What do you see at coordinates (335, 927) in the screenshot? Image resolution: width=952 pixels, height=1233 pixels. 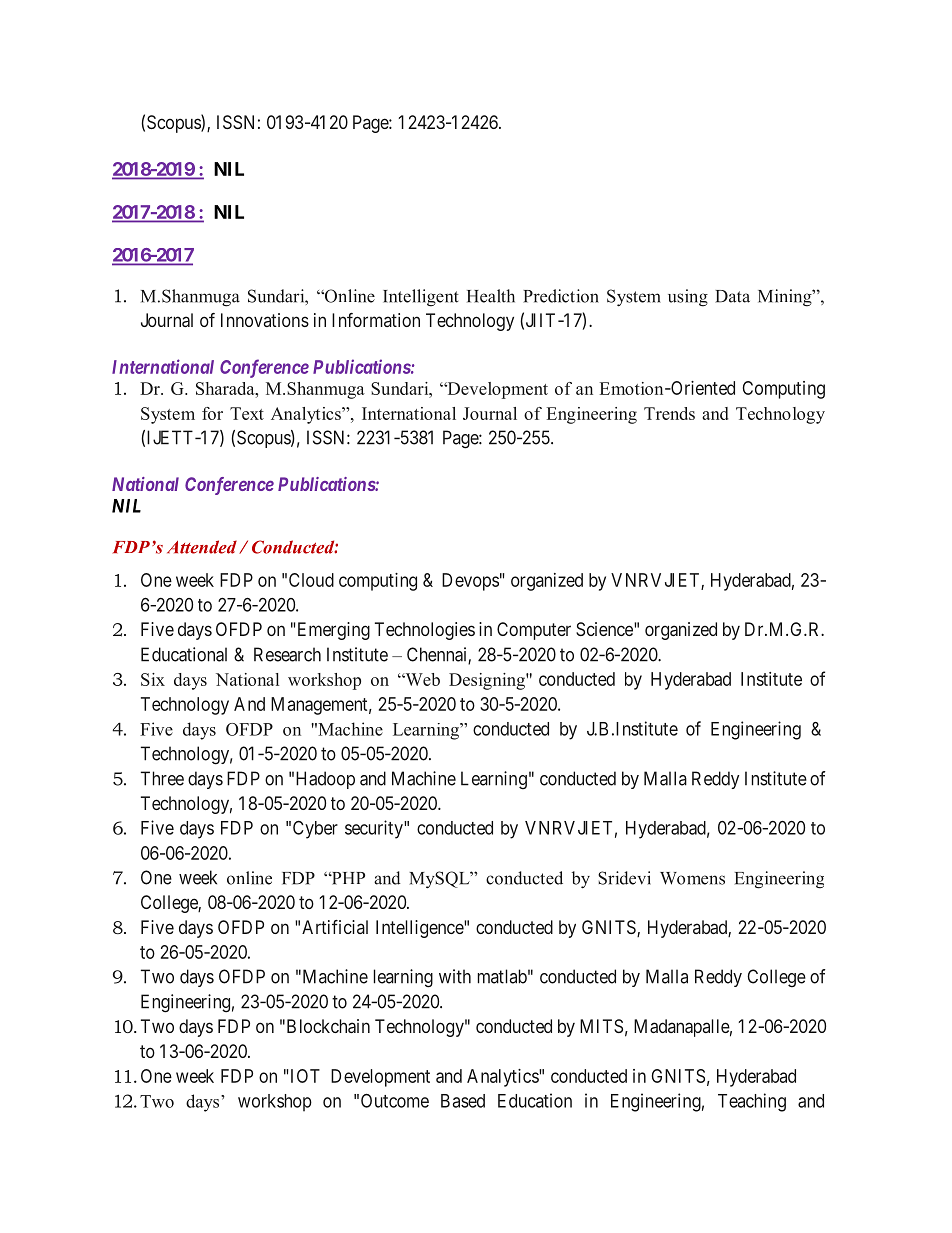 I see `Artificial` at bounding box center [335, 927].
